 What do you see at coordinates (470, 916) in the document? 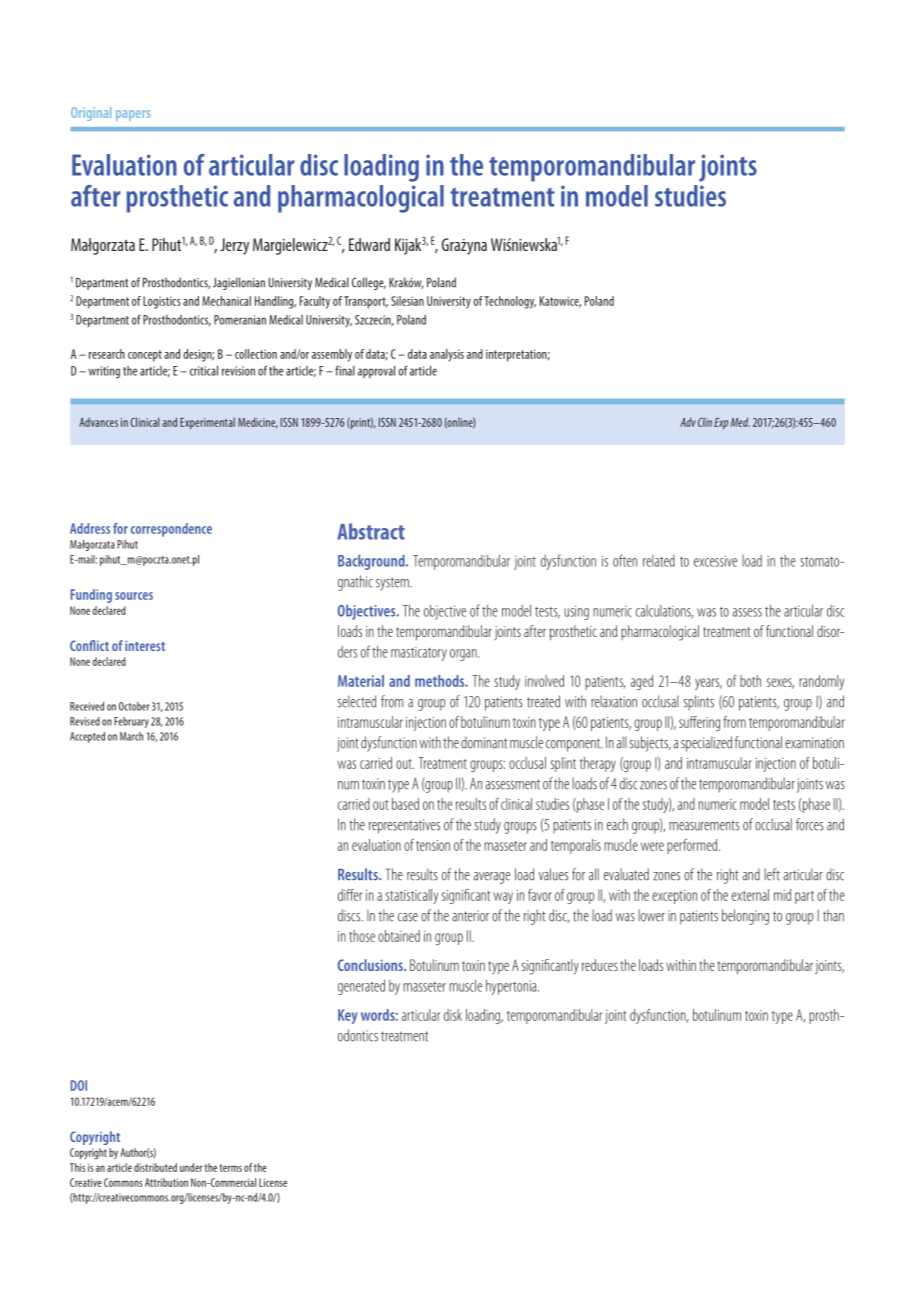
I see `anterior` at bounding box center [470, 916].
